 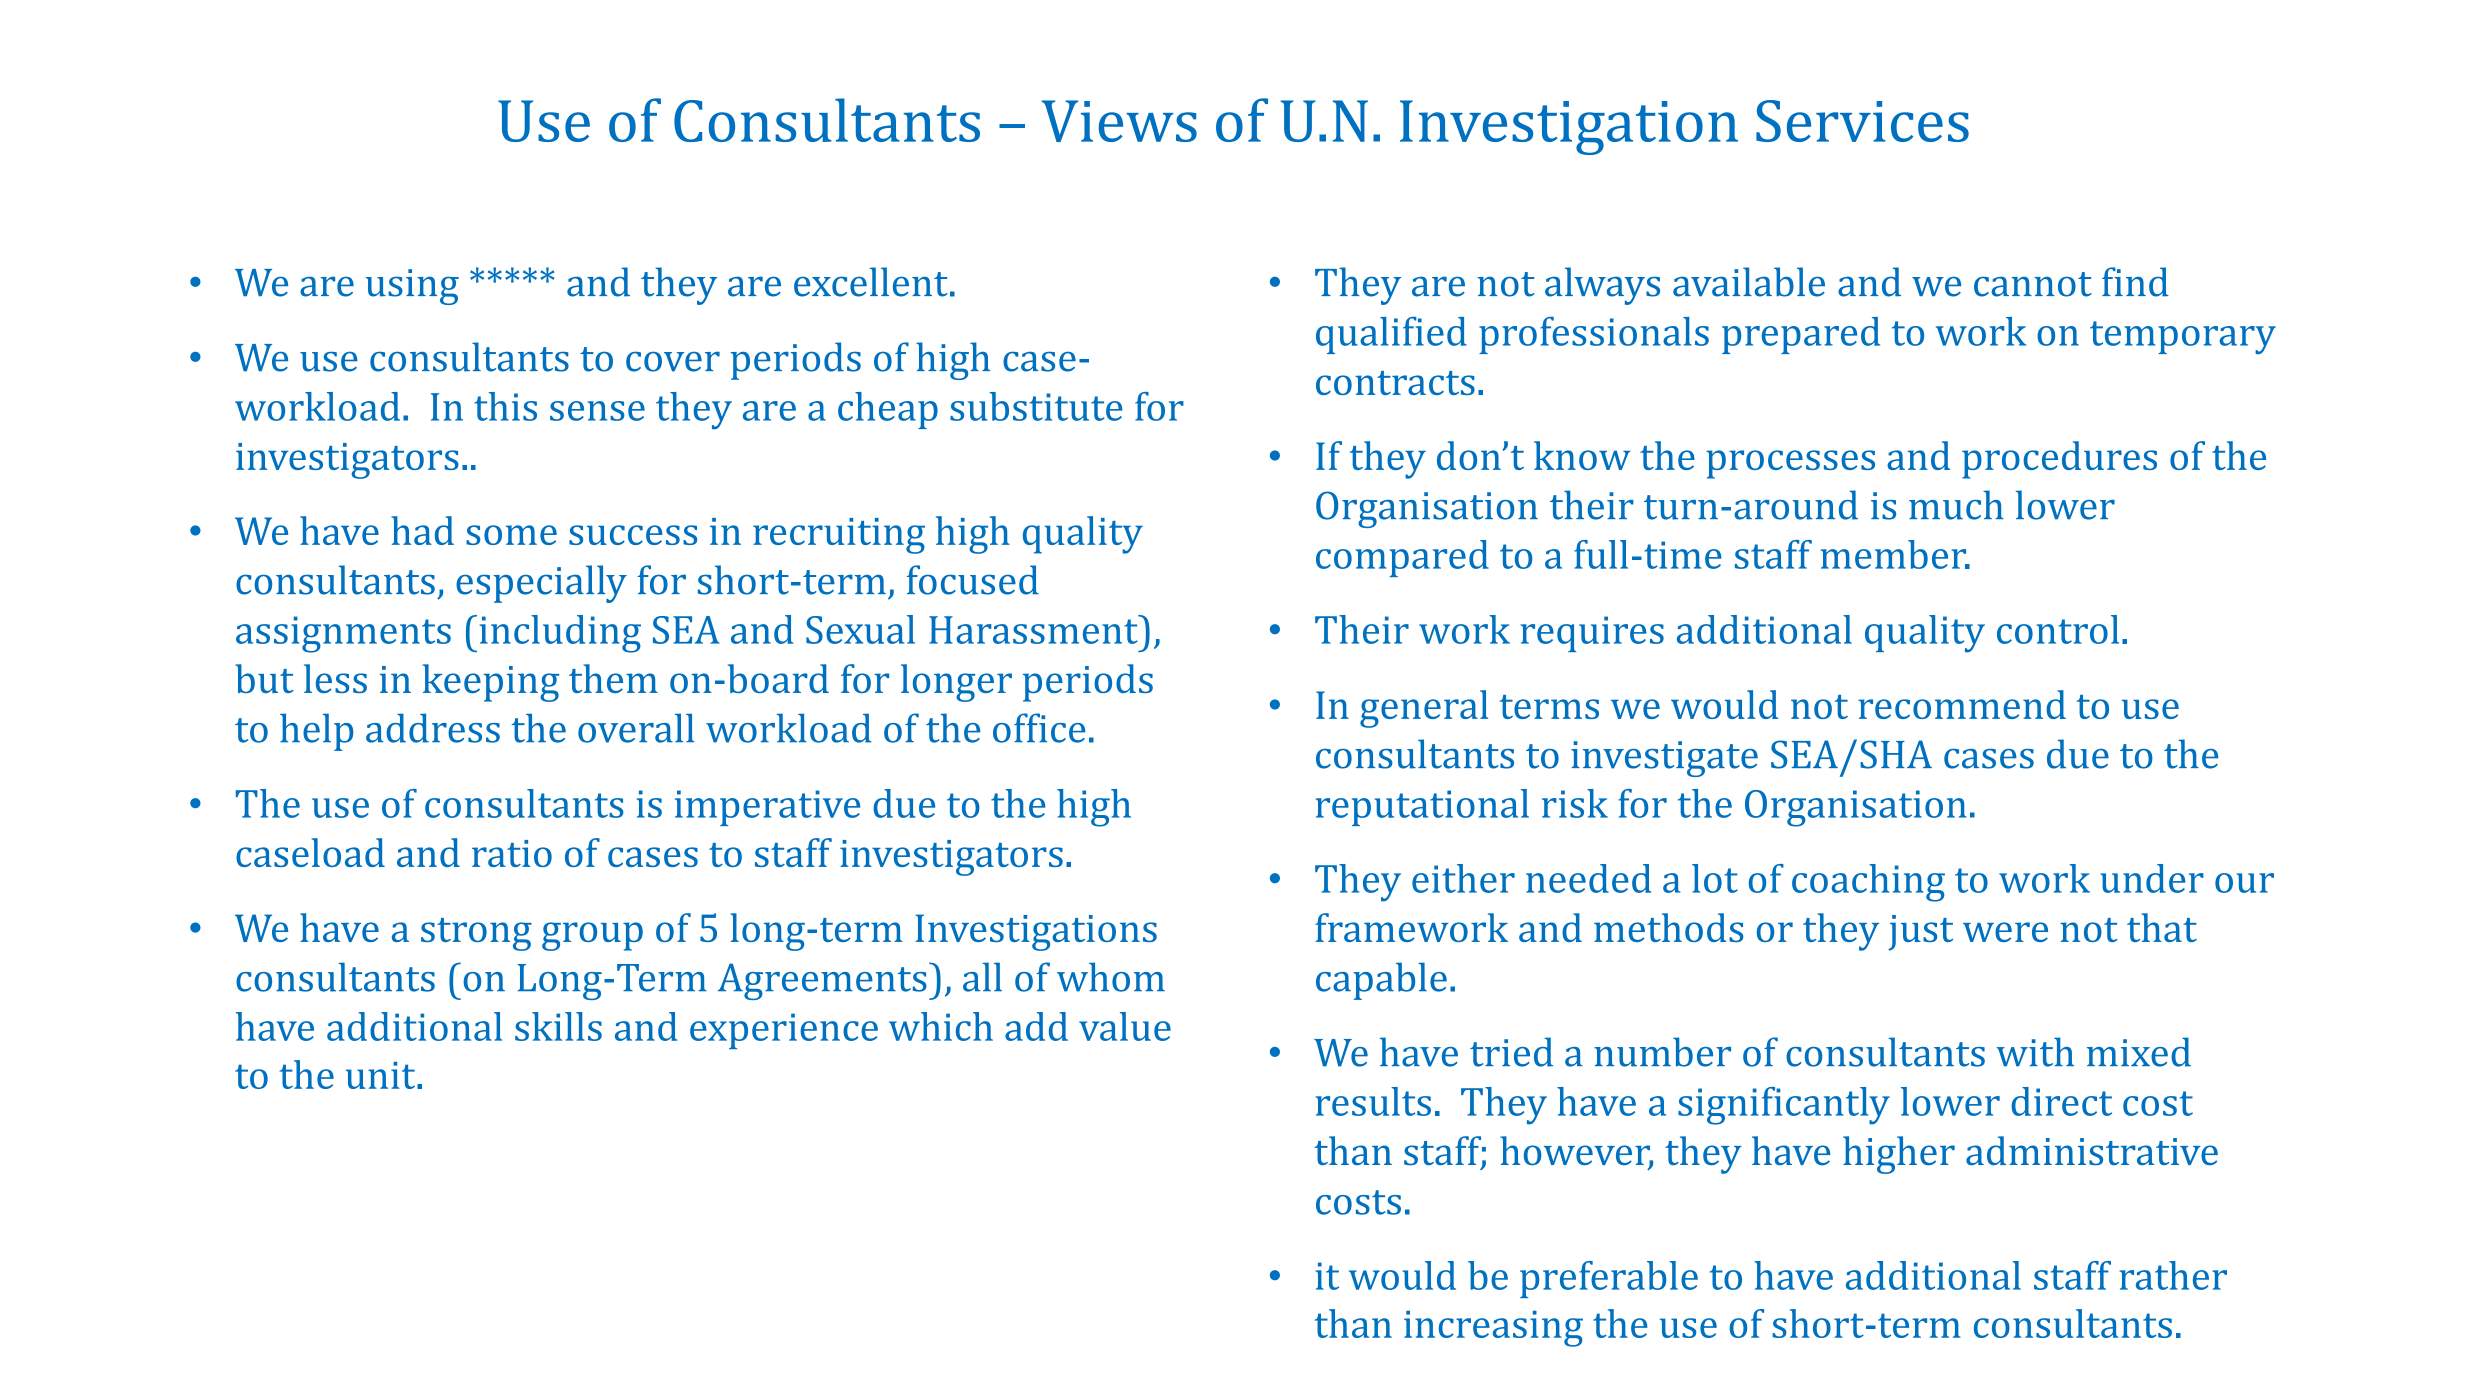 What do you see at coordinates (1402, 558) in the screenshot?
I see `compared` at bounding box center [1402, 558].
